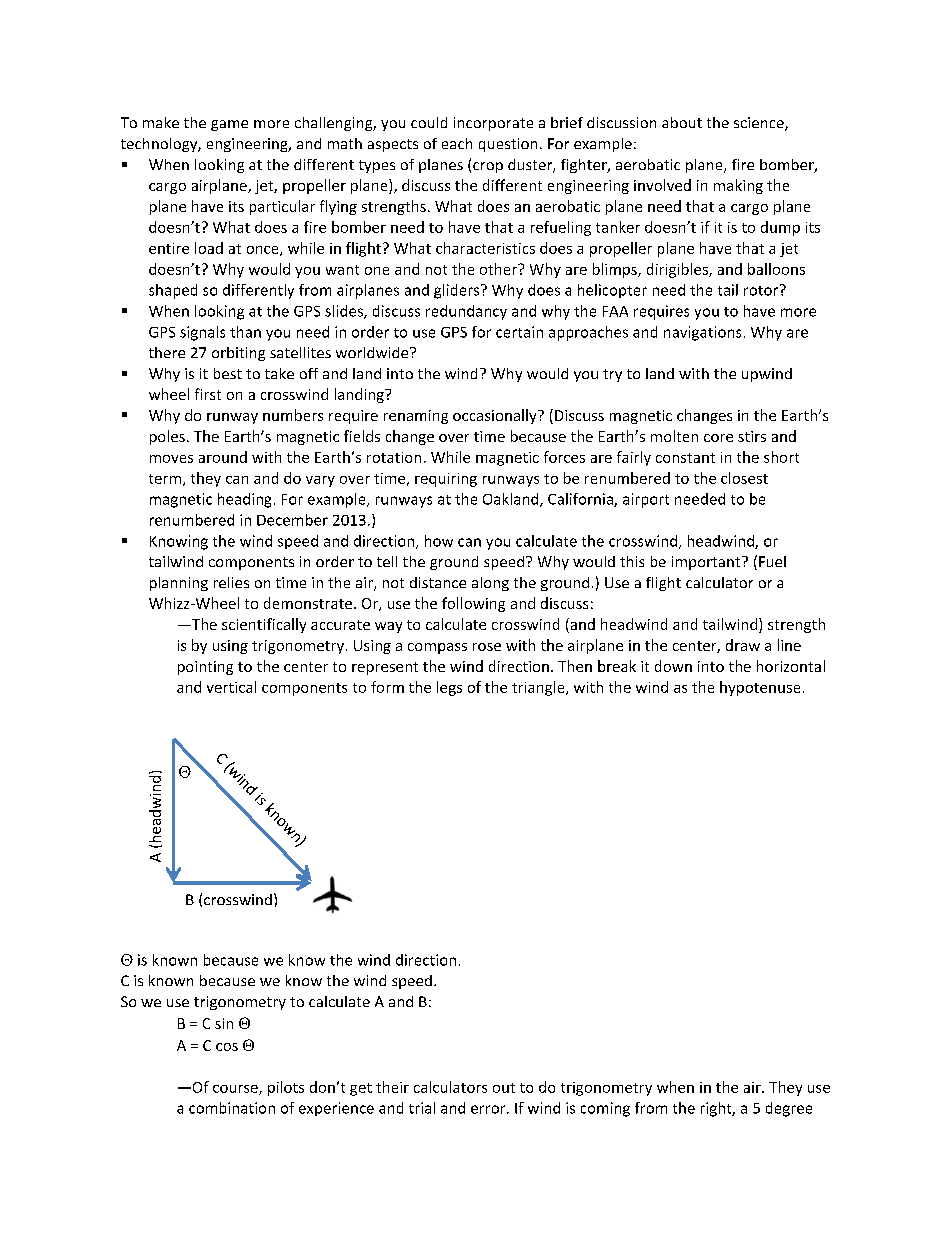 The height and width of the screenshot is (1233, 952). I want to click on course, so click(236, 1090).
